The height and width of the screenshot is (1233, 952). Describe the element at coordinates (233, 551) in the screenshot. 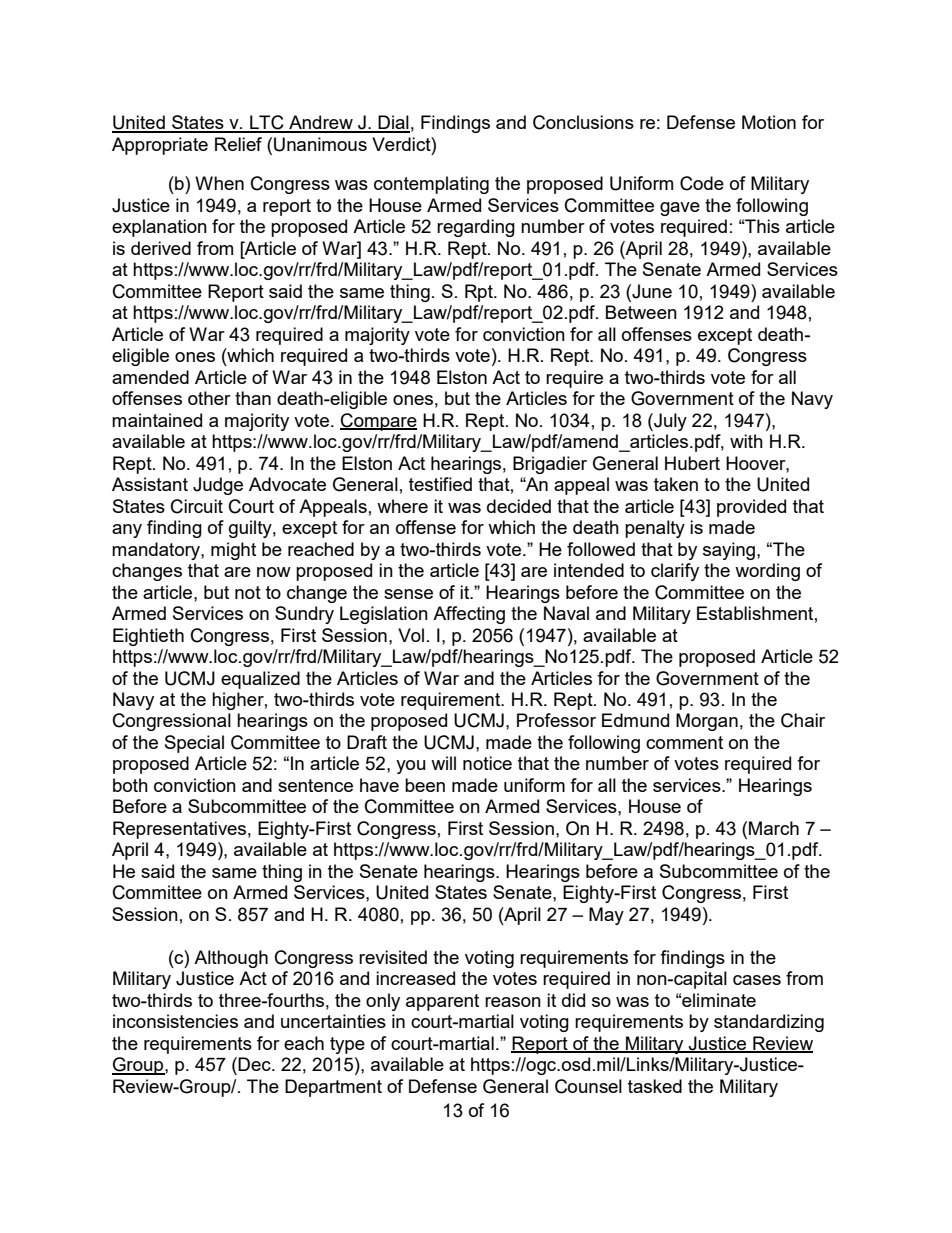

I see `might` at that location.
